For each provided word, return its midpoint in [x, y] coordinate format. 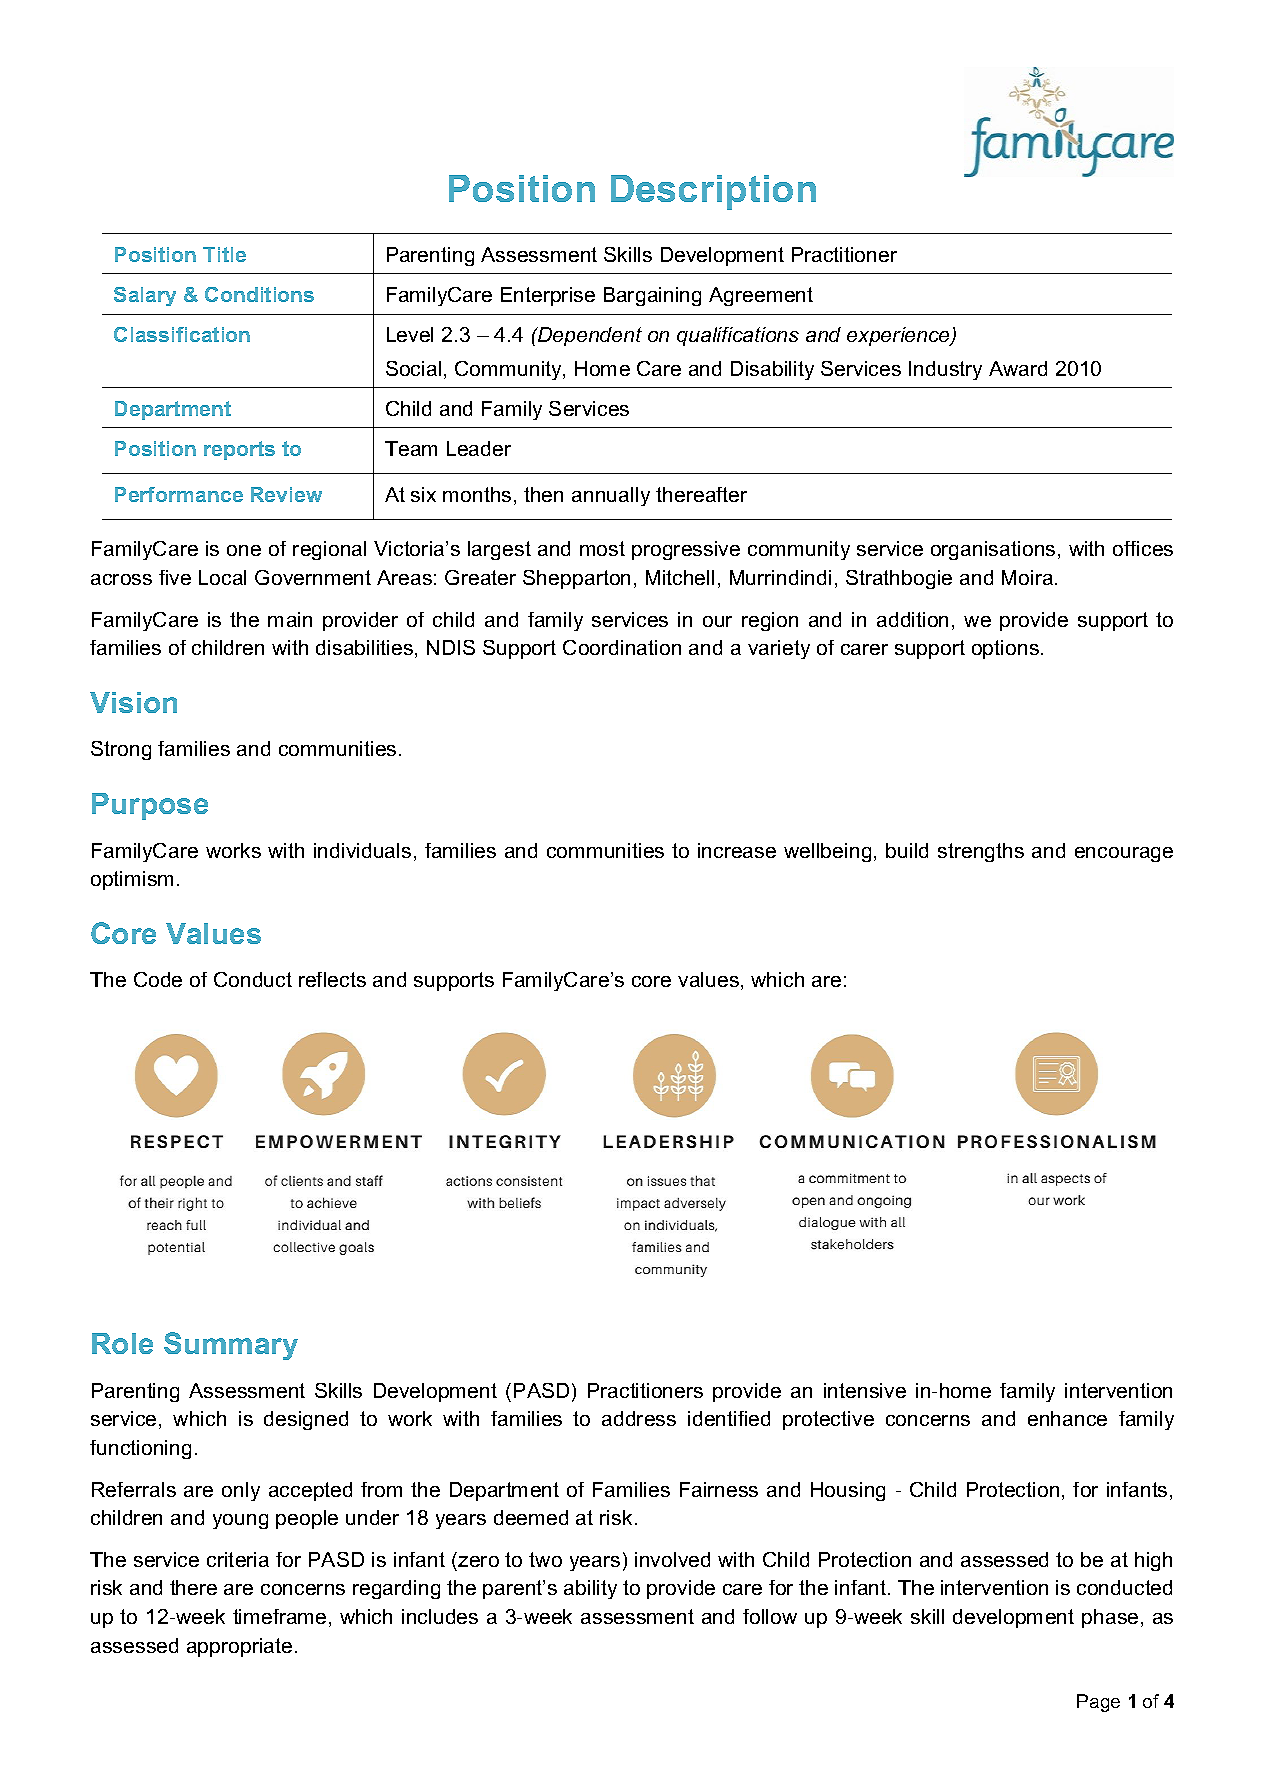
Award [1018, 368]
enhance [1067, 1418]
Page [1098, 1703]
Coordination [622, 647]
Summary [231, 1346]
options [1005, 649]
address [639, 1418]
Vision [133, 702]
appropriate [239, 1647]
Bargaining [652, 296]
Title [224, 254]
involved [672, 1559]
